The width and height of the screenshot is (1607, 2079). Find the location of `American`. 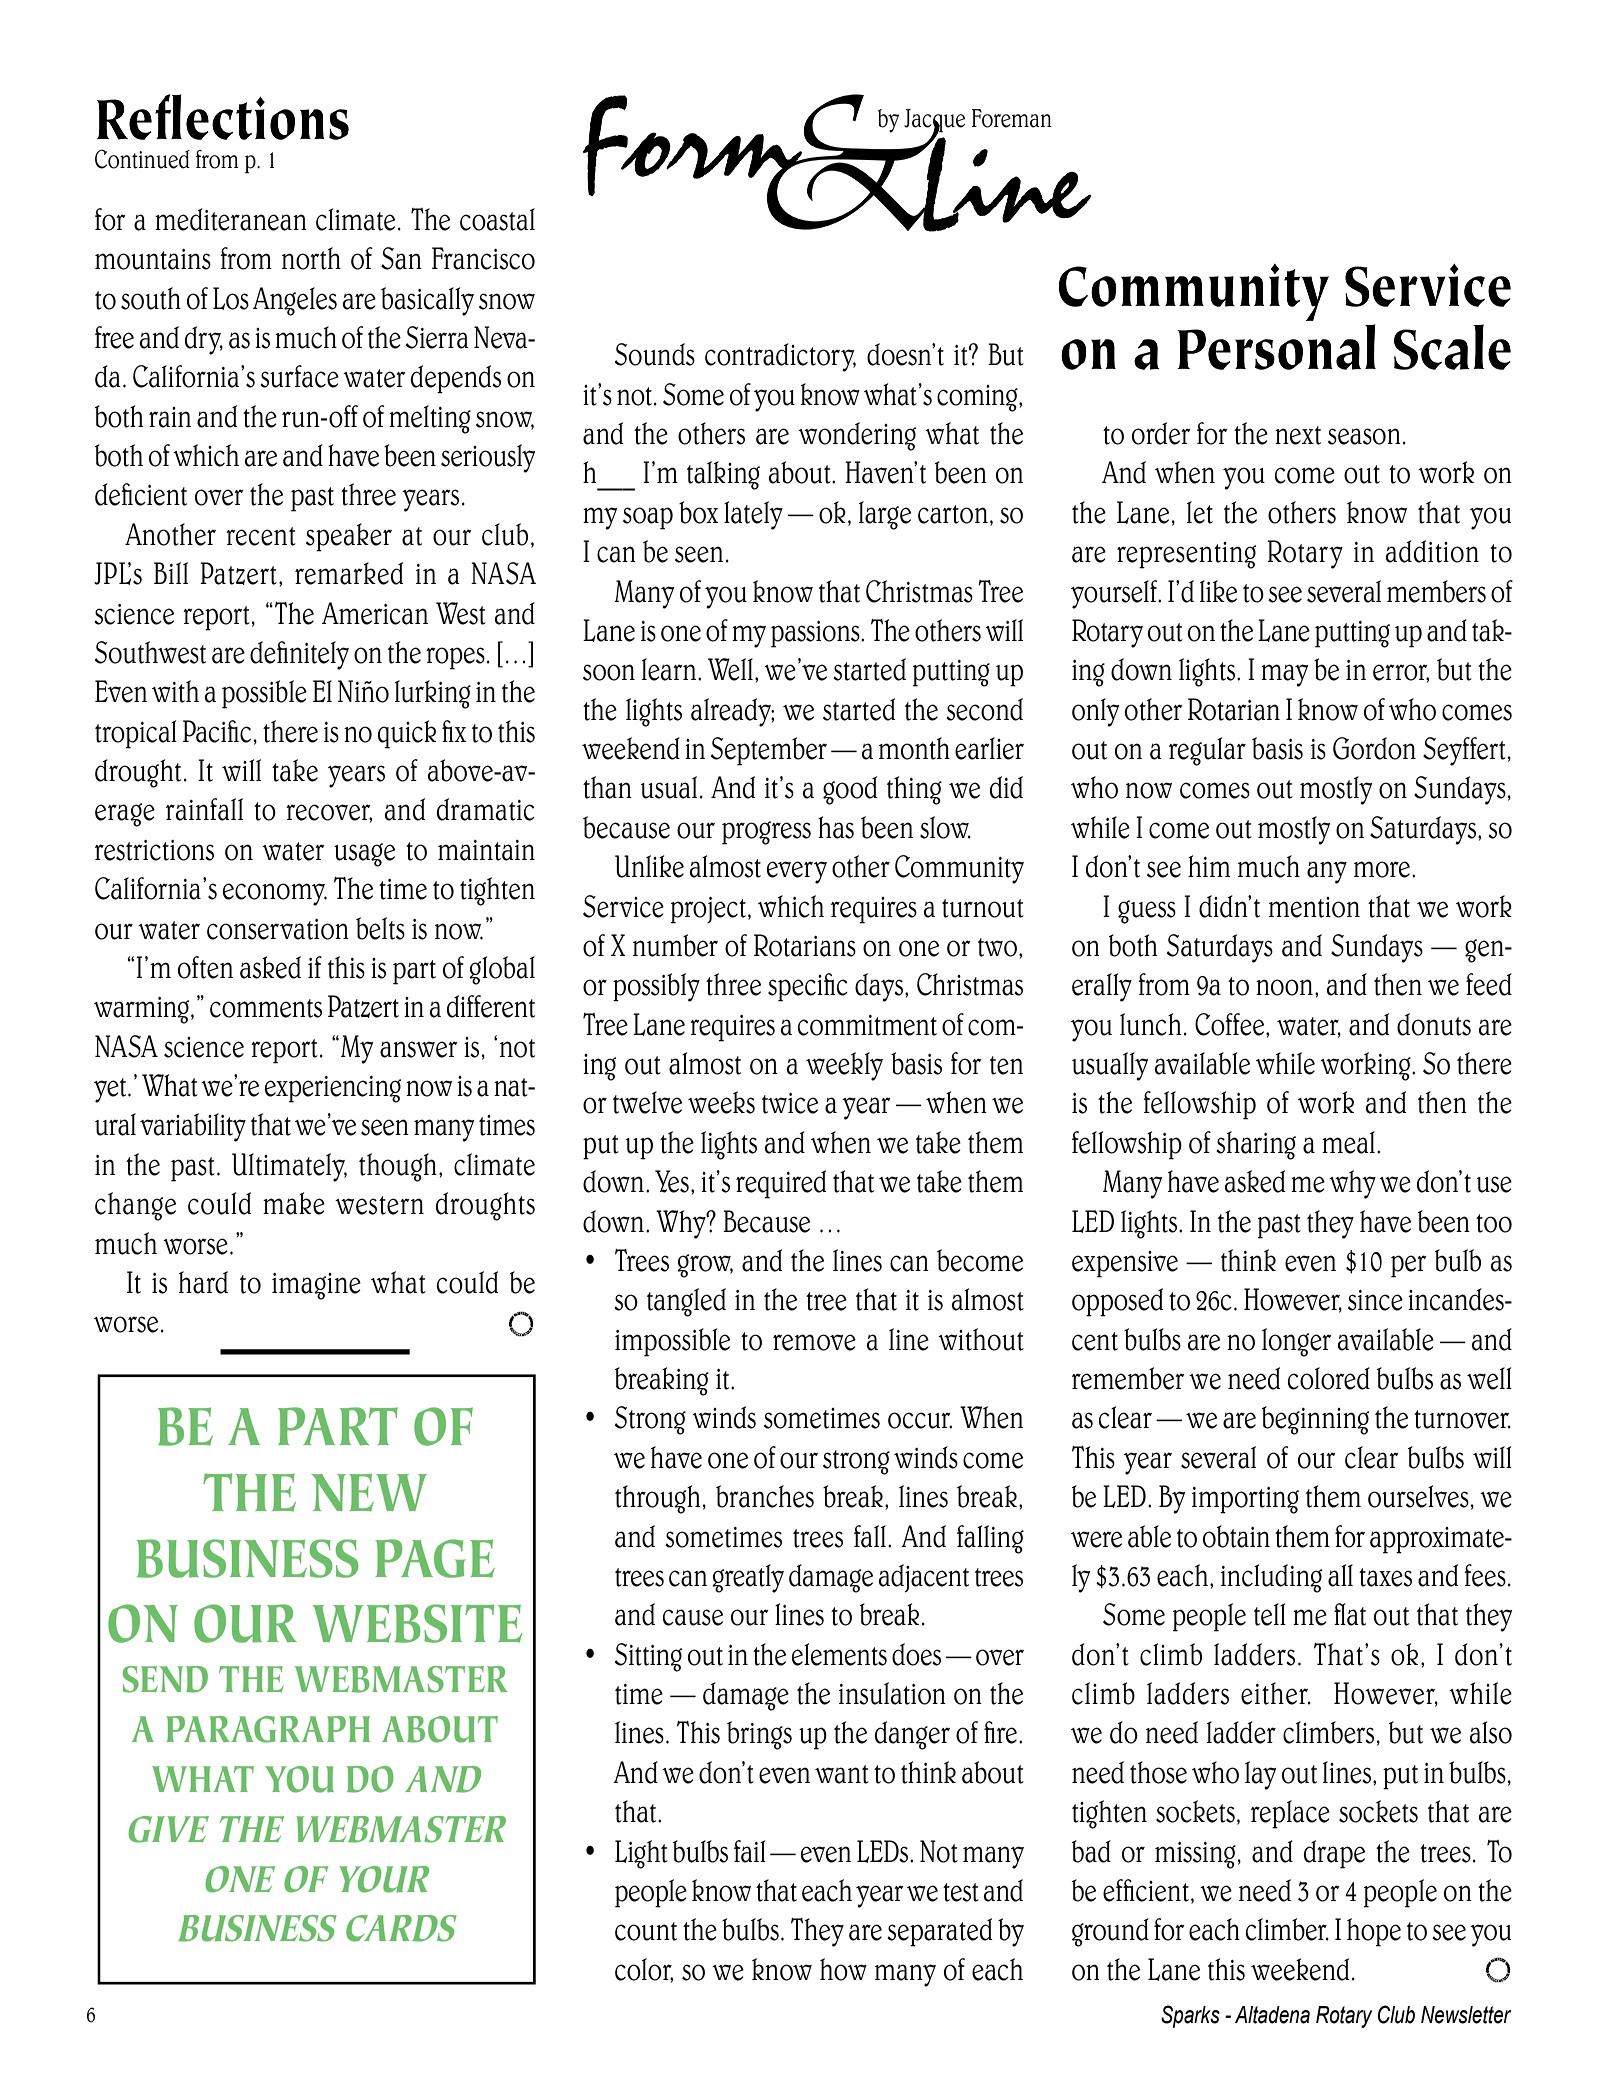

American is located at coordinates (375, 613).
